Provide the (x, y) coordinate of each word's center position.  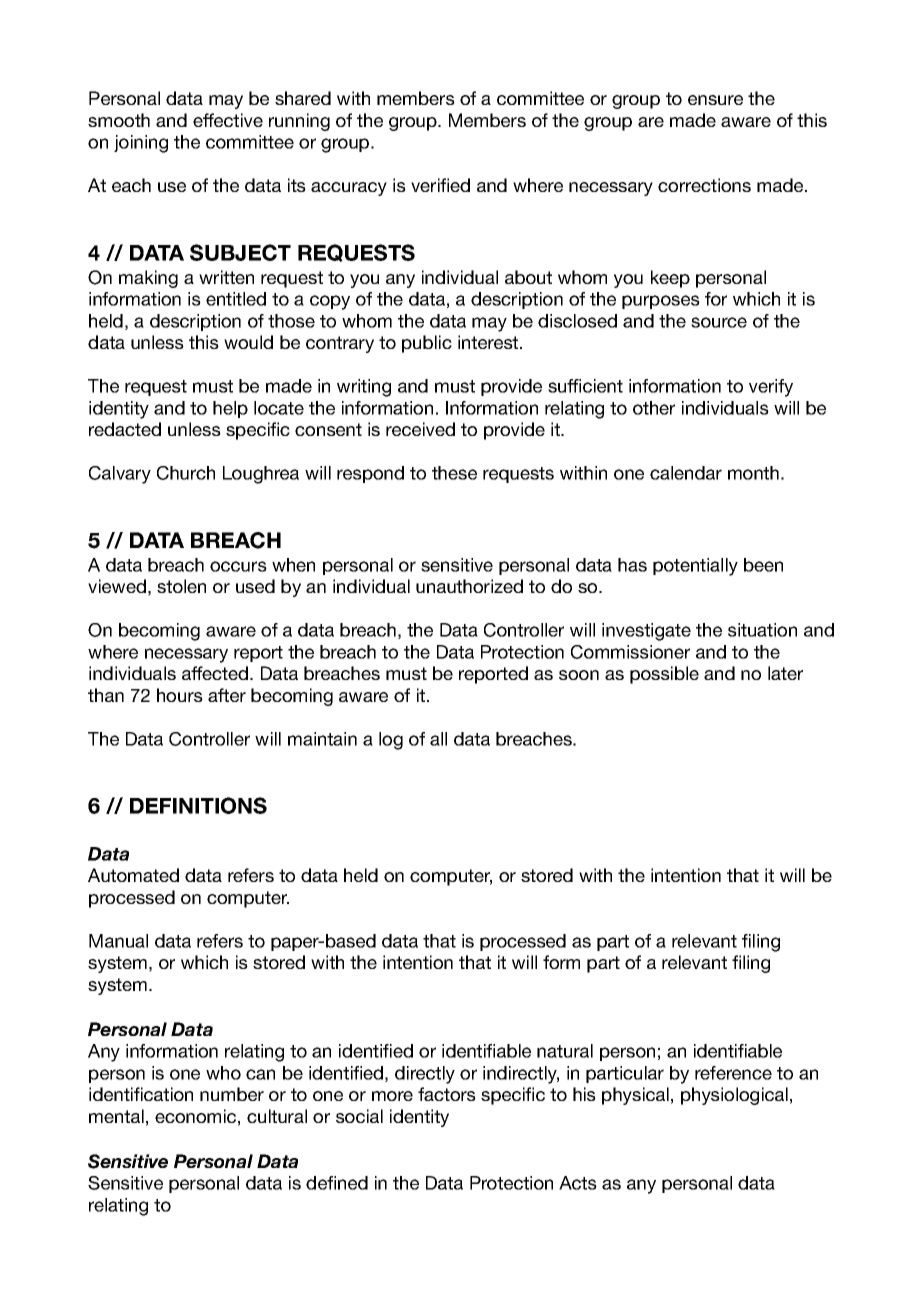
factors (447, 1094)
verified (440, 185)
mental (116, 1116)
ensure (715, 100)
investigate (646, 632)
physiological (734, 1096)
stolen (181, 586)
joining (141, 144)
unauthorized (469, 586)
